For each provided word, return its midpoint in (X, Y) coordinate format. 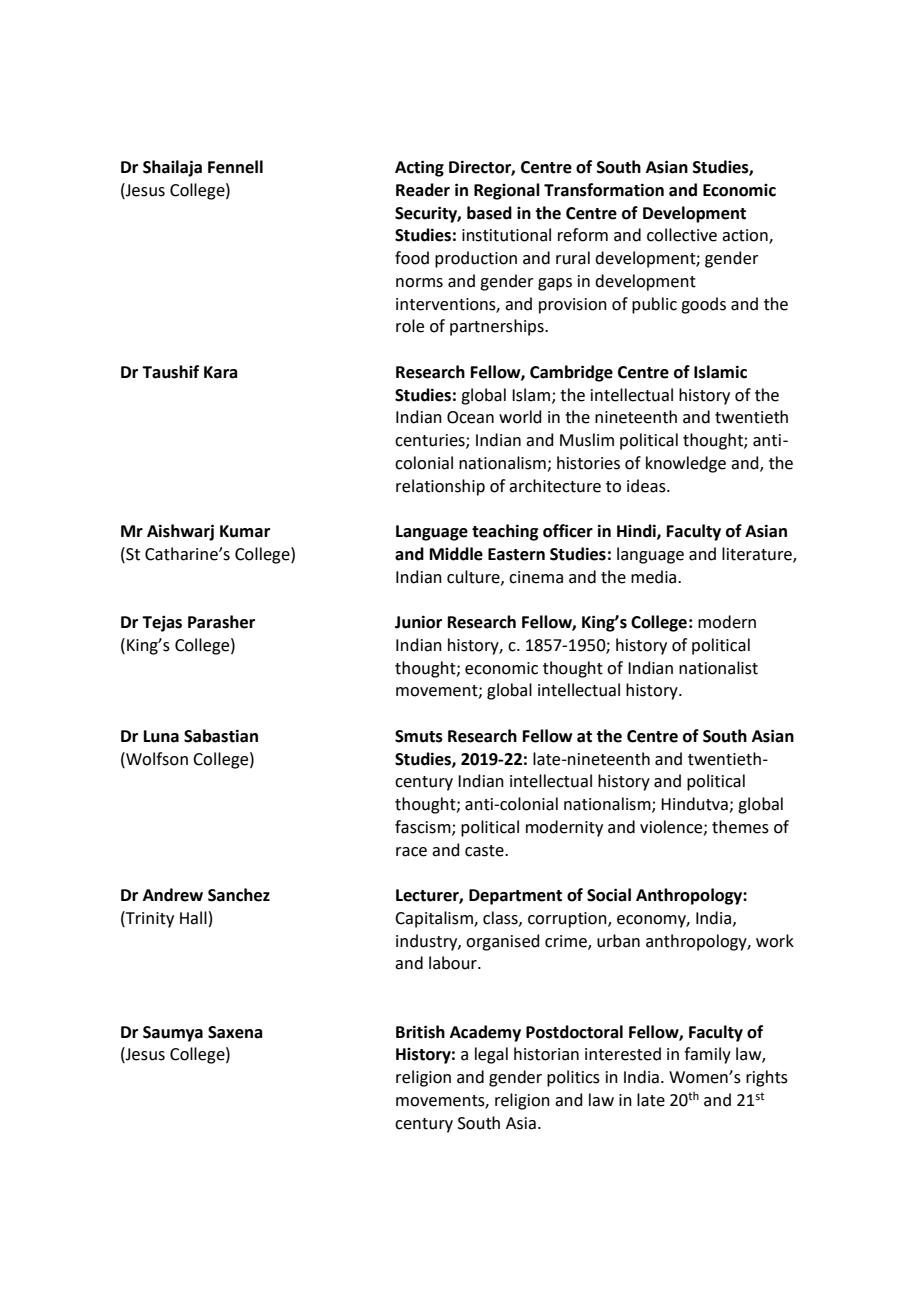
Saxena (235, 1032)
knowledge (686, 464)
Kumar (245, 531)
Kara (220, 372)
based (489, 213)
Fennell (235, 167)
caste (485, 851)
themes (740, 827)
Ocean (470, 417)
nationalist (718, 668)
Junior (418, 622)
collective (682, 235)
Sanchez (239, 895)
